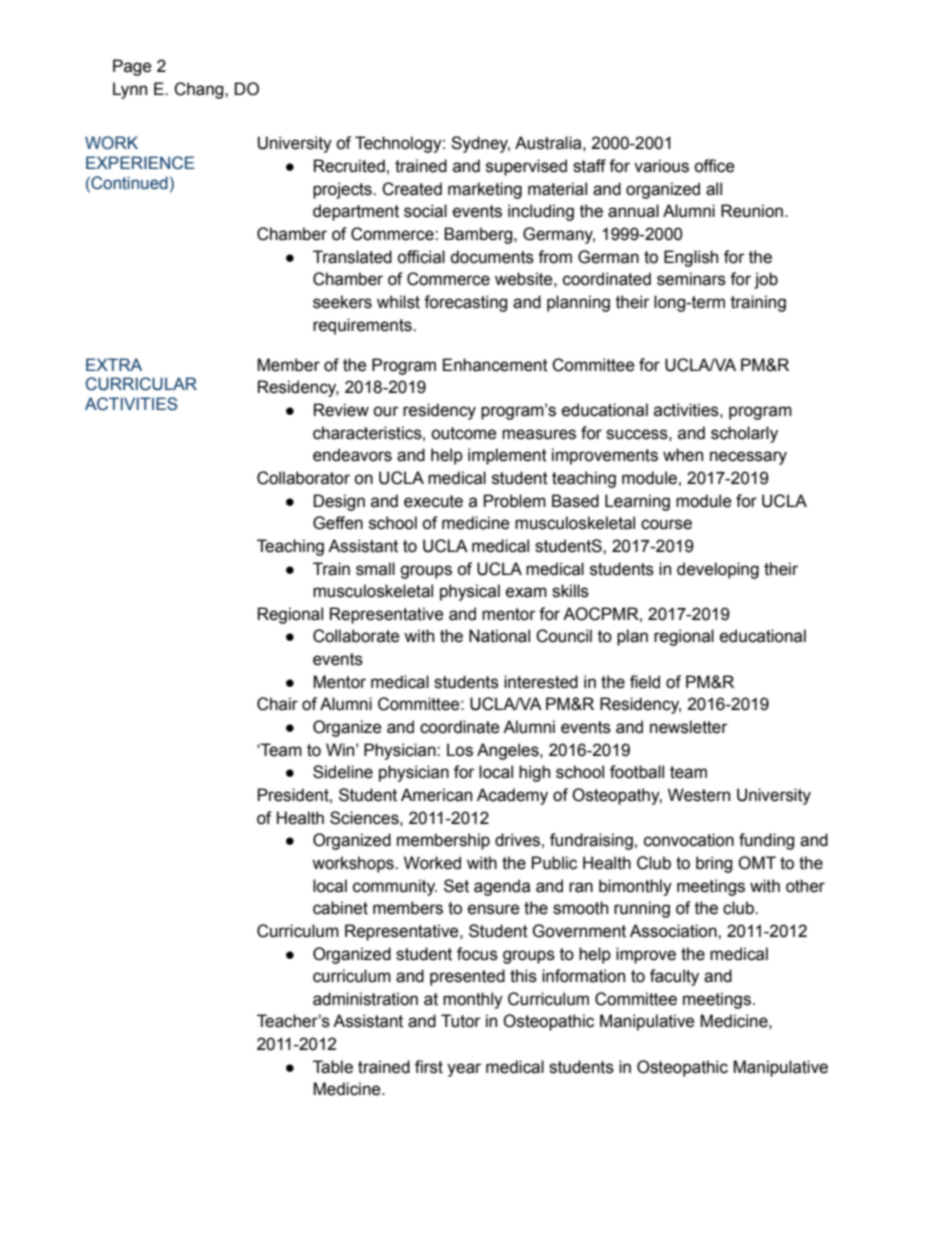  What do you see at coordinates (470, 592) in the screenshot?
I see `physical` at bounding box center [470, 592].
